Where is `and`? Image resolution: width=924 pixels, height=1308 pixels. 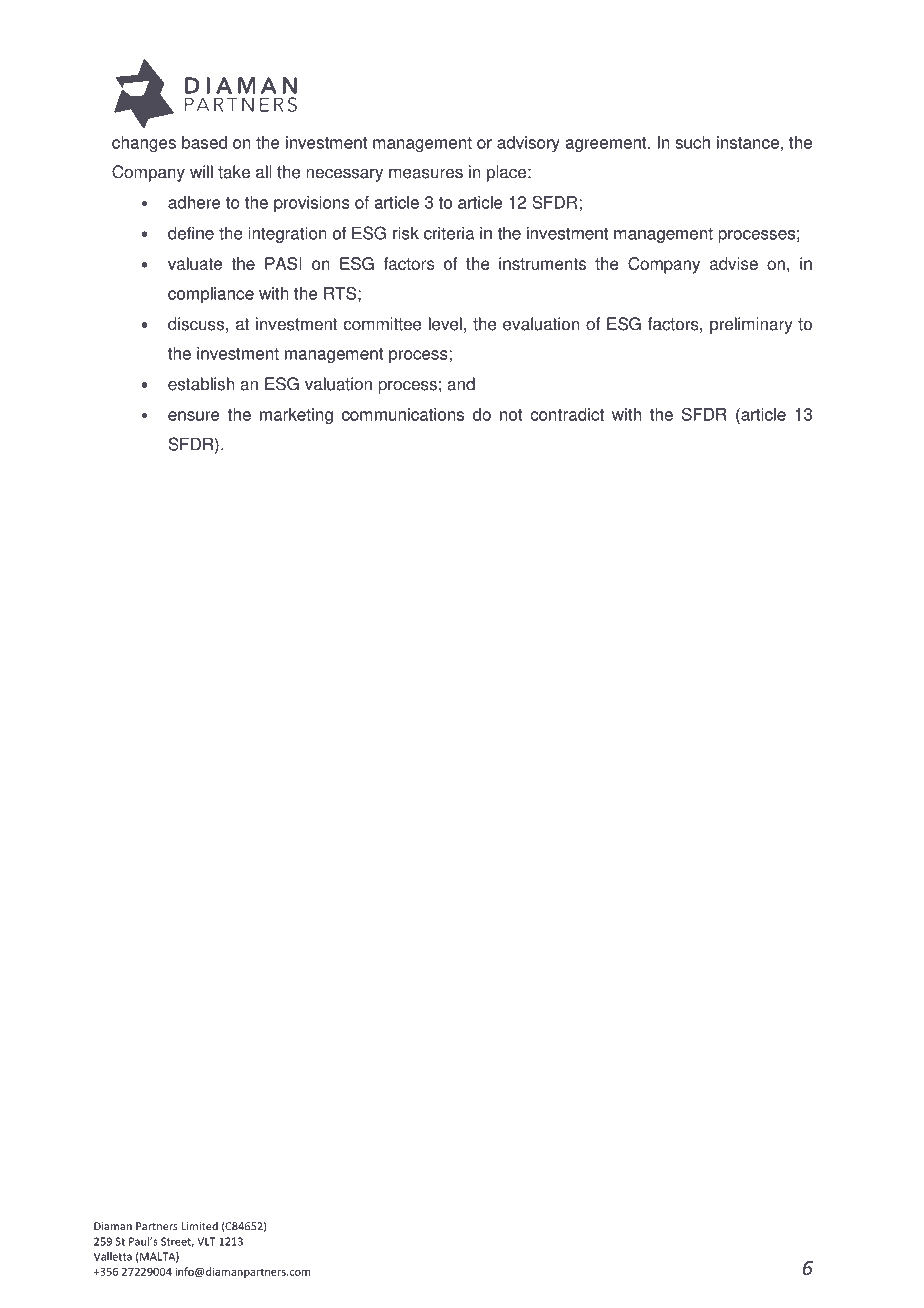
and is located at coordinates (461, 384).
